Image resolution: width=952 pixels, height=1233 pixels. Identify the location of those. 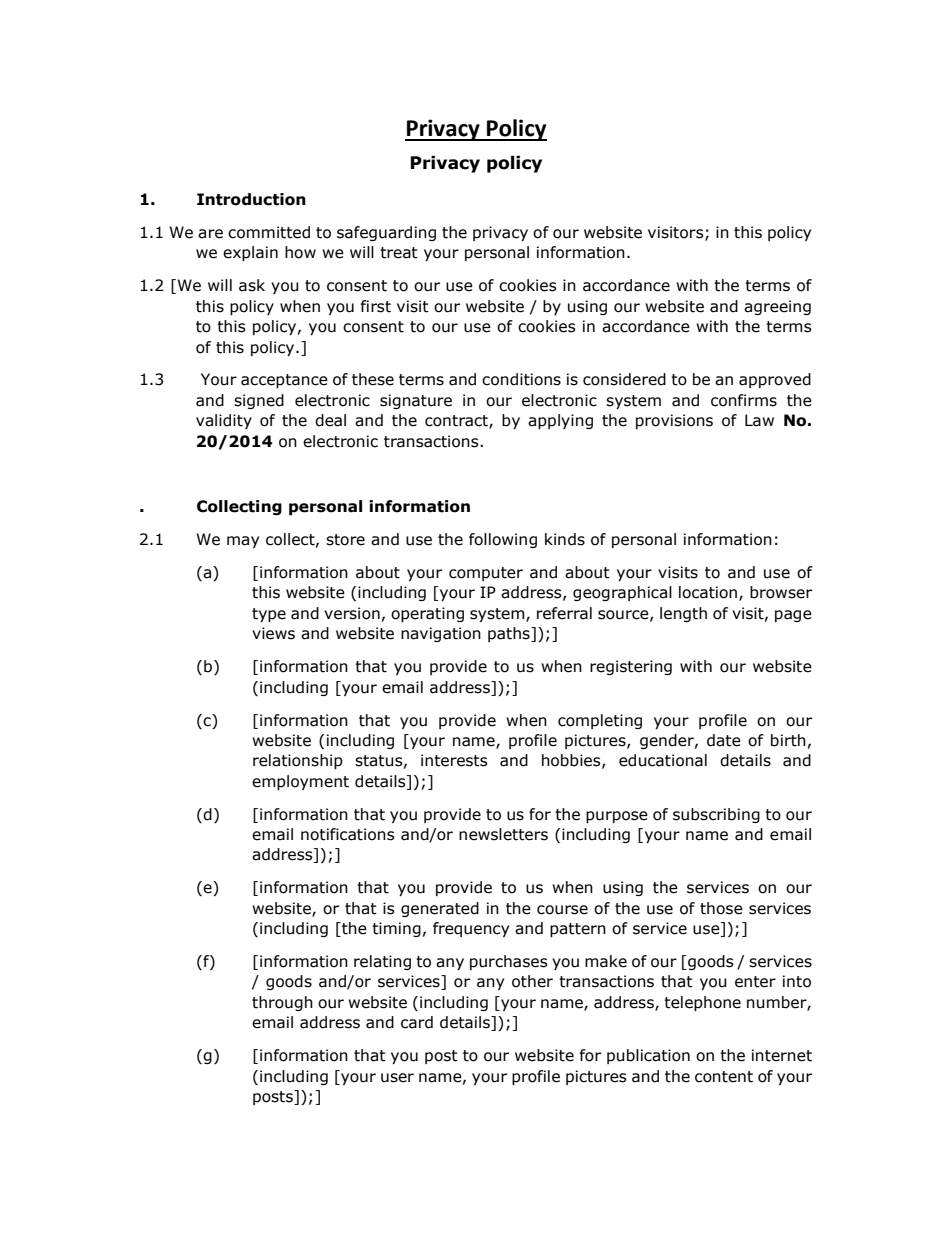
(721, 908).
